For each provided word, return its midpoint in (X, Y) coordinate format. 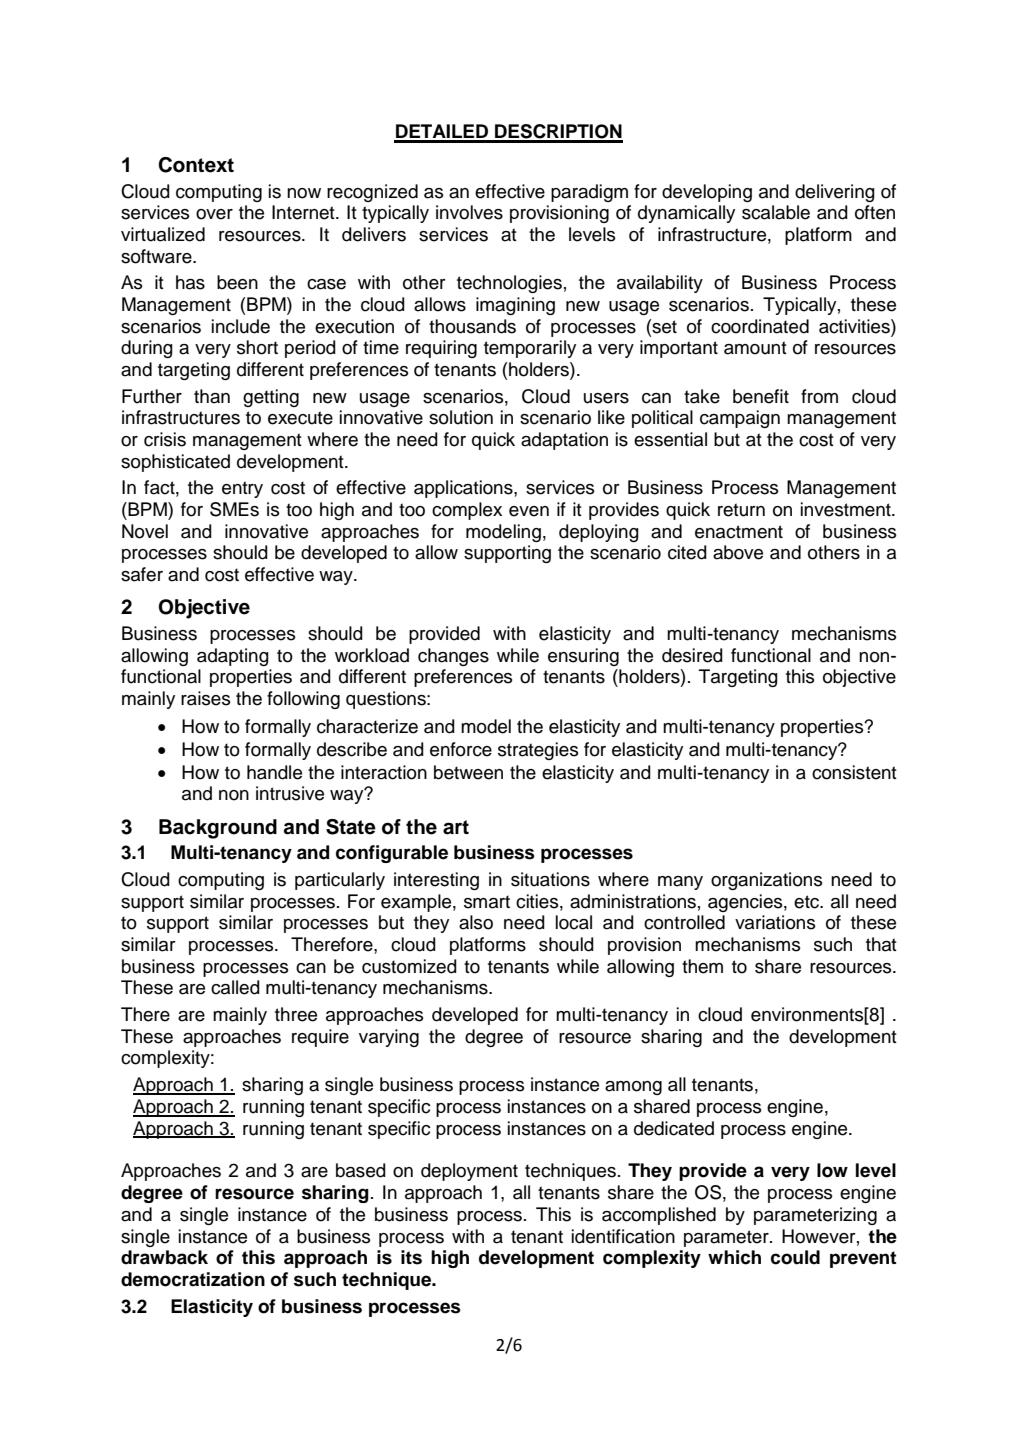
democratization (193, 1279)
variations (775, 922)
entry (242, 489)
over (214, 214)
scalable (776, 212)
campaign (740, 419)
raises (205, 698)
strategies (538, 751)
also (476, 922)
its (411, 1257)
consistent (854, 772)
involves (469, 212)
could (795, 1257)
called (235, 987)
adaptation (564, 441)
